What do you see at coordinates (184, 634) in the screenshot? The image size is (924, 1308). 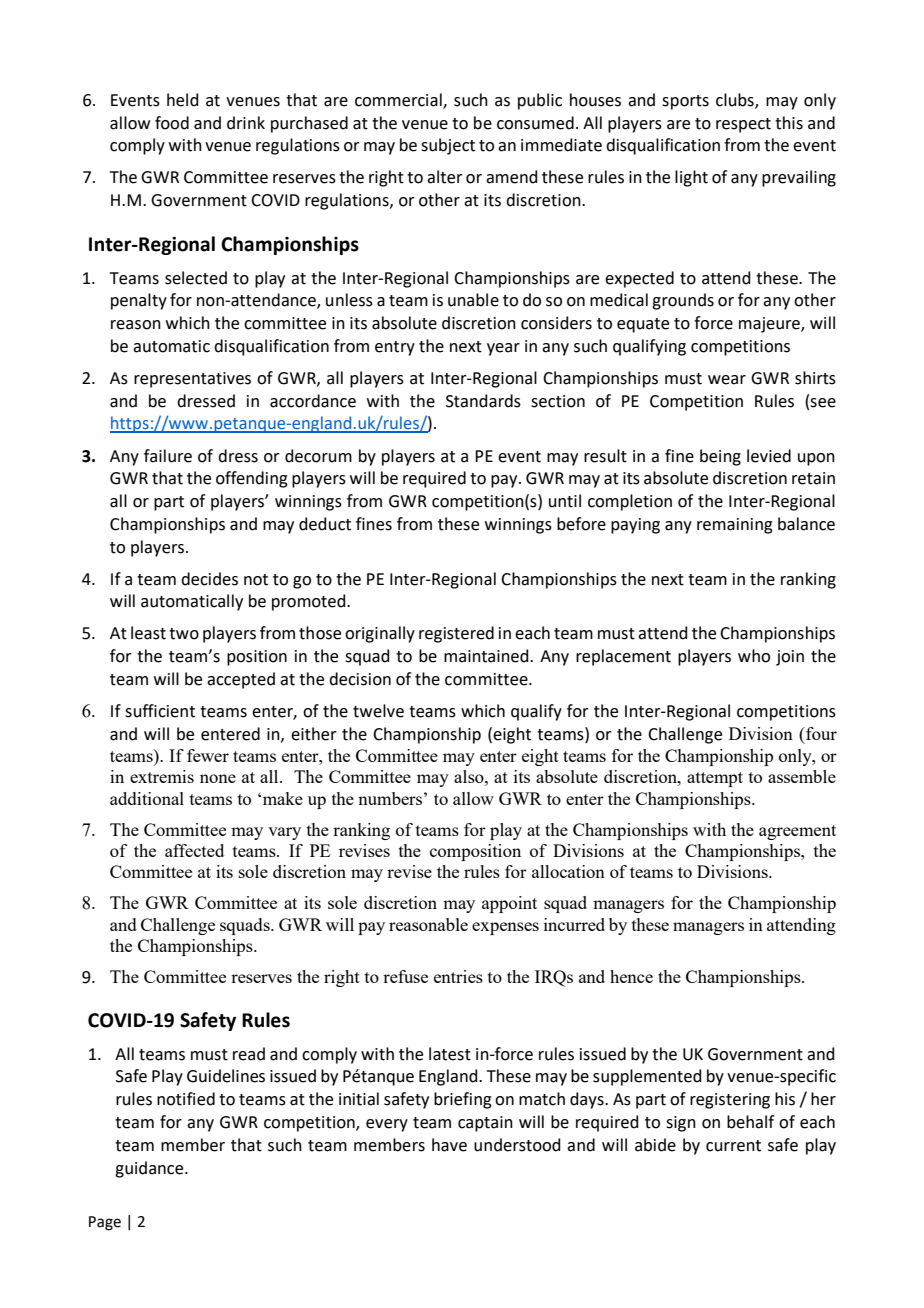 I see `two` at bounding box center [184, 634].
